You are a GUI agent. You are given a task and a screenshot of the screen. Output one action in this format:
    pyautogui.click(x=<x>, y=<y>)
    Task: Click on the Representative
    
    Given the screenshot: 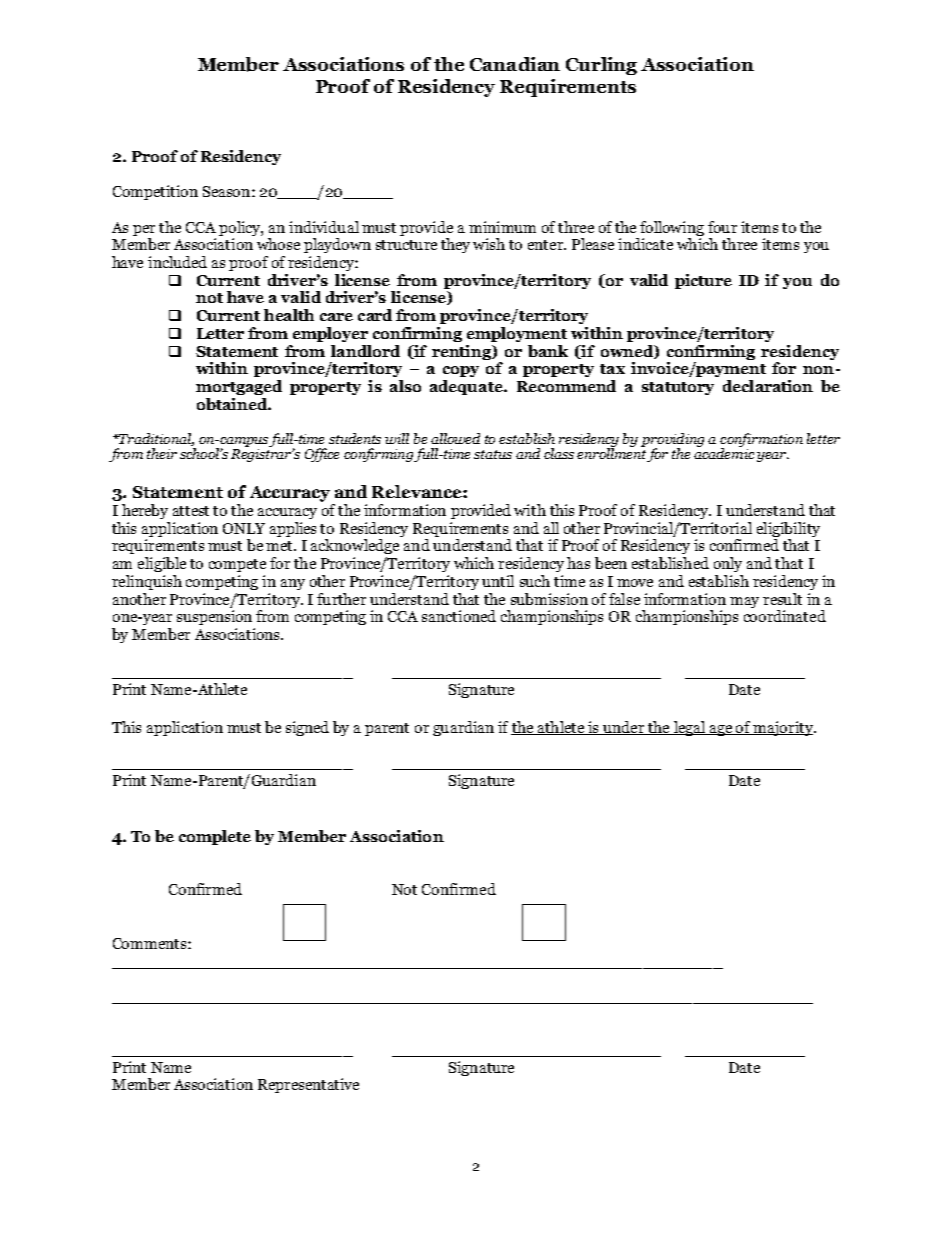 What is the action you would take?
    pyautogui.click(x=308, y=1085)
